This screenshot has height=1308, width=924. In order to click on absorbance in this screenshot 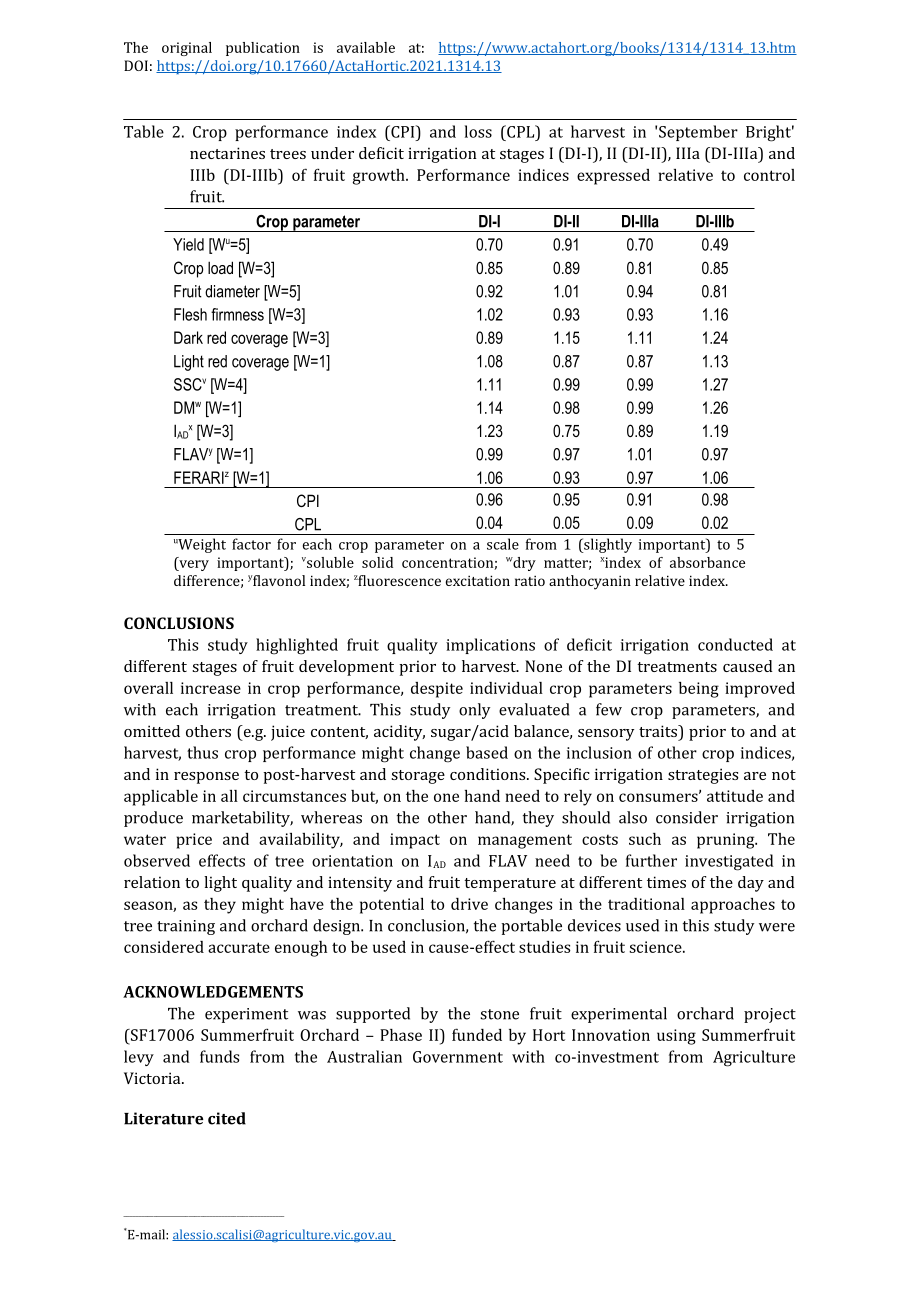, I will do `click(707, 562)`.
